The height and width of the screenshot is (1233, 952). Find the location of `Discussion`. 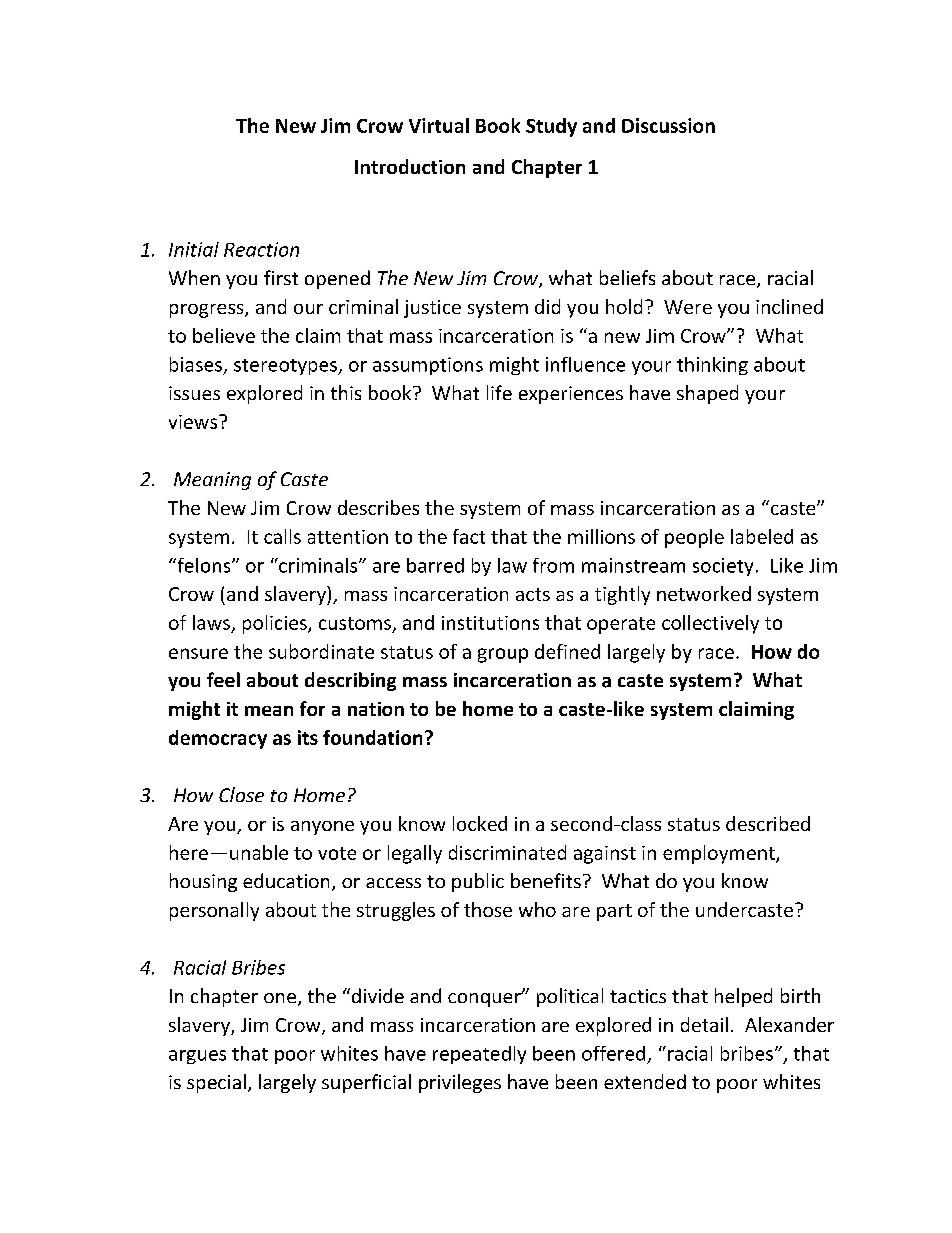

Discussion is located at coordinates (668, 125).
